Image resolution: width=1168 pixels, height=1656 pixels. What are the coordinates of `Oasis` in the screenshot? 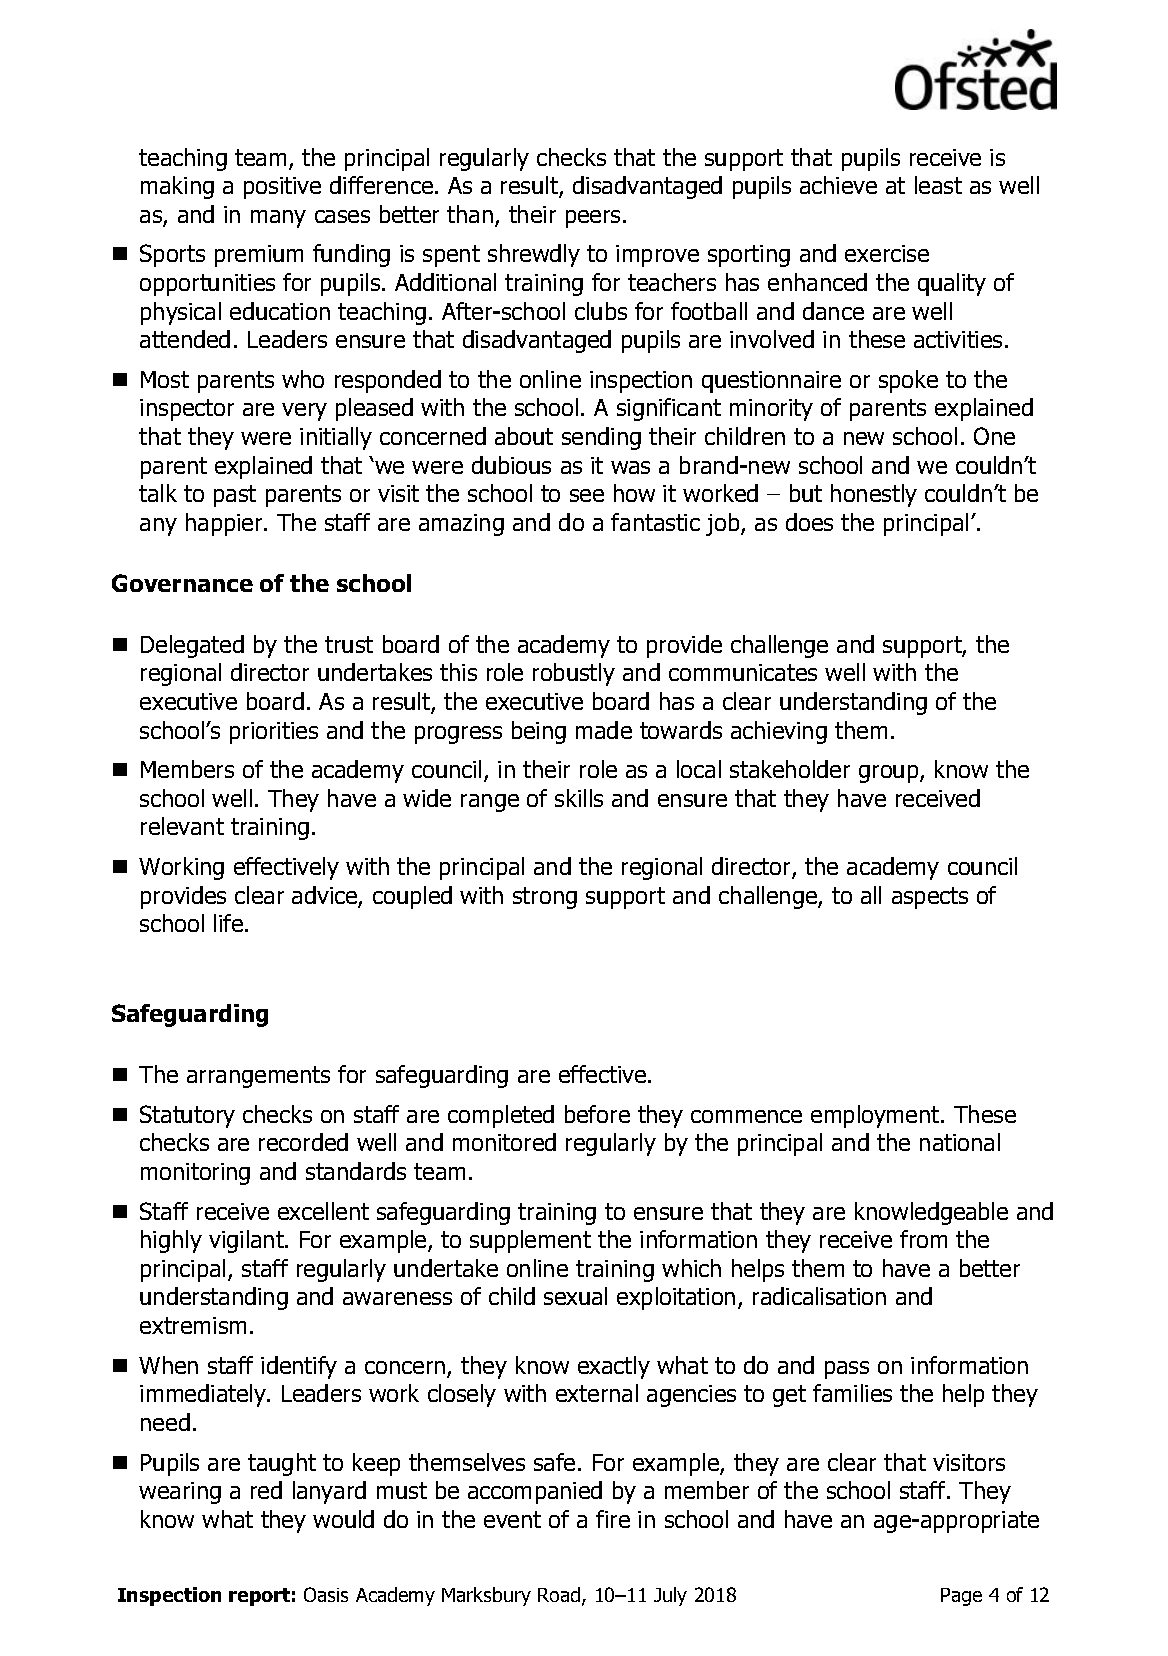 It's located at (326, 1594).
